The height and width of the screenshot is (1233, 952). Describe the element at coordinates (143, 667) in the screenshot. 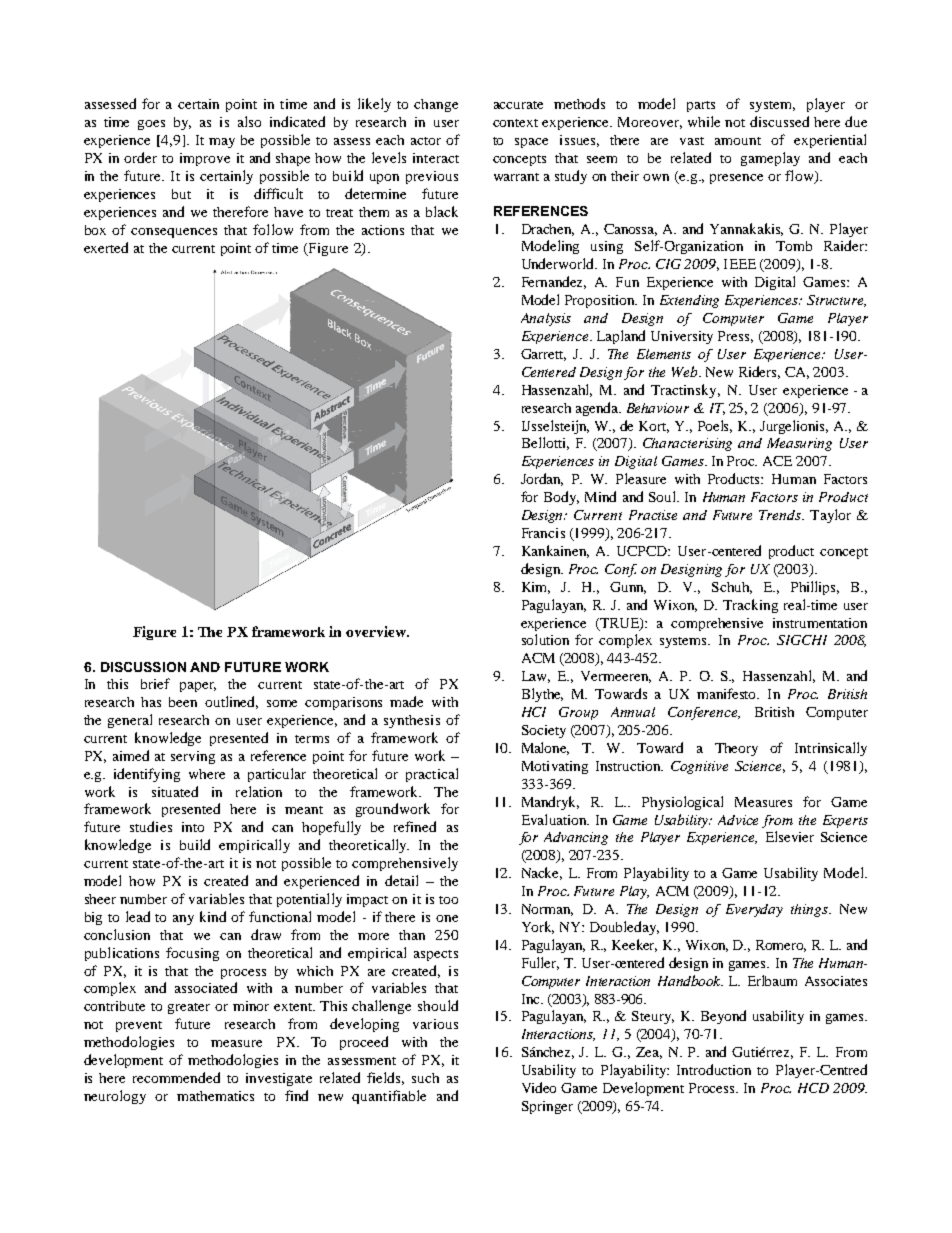

I see `DISCUSSION` at that location.
